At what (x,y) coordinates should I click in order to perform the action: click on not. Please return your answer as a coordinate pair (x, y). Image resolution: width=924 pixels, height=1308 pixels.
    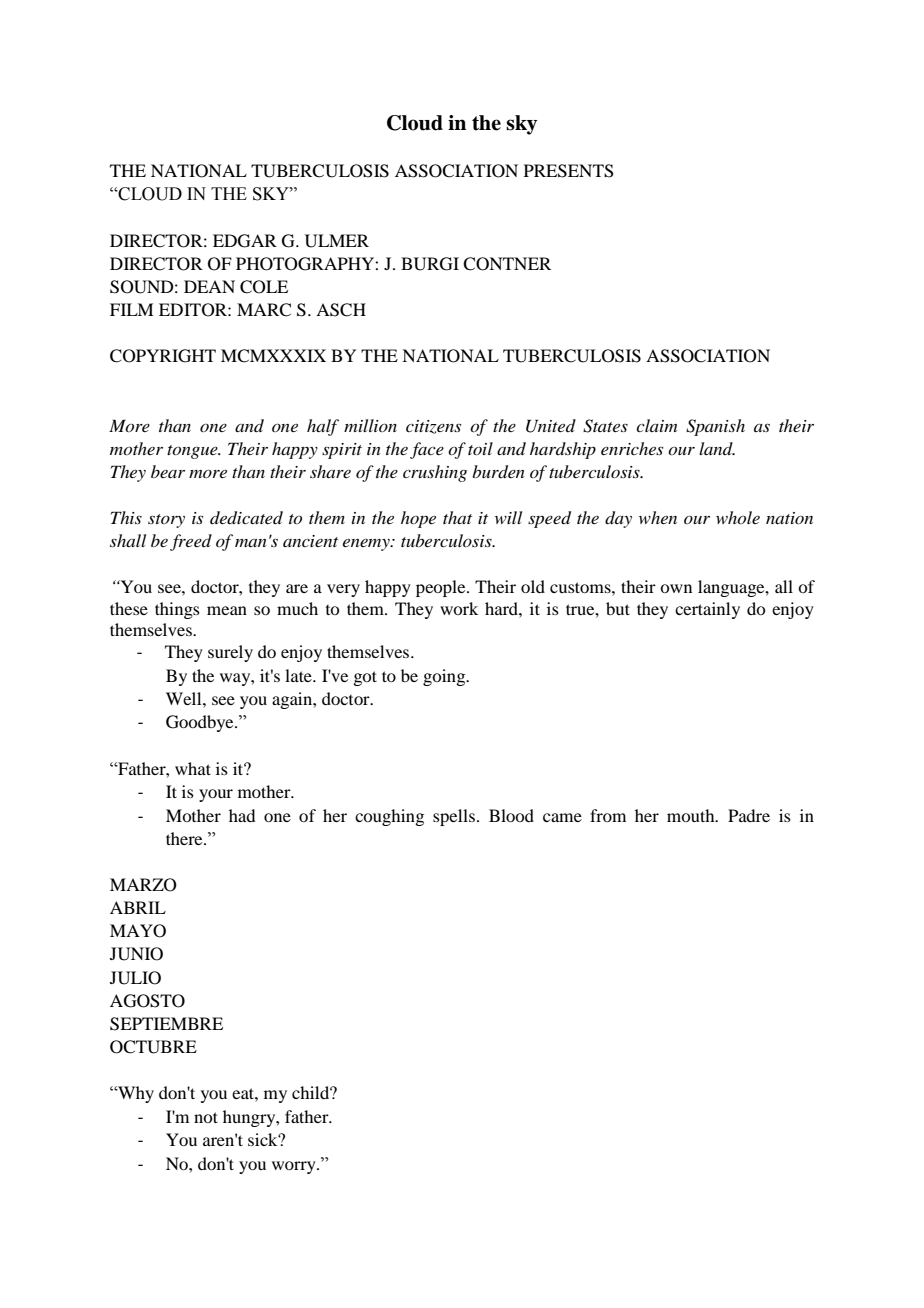
    Looking at the image, I should click on (206, 1117).
